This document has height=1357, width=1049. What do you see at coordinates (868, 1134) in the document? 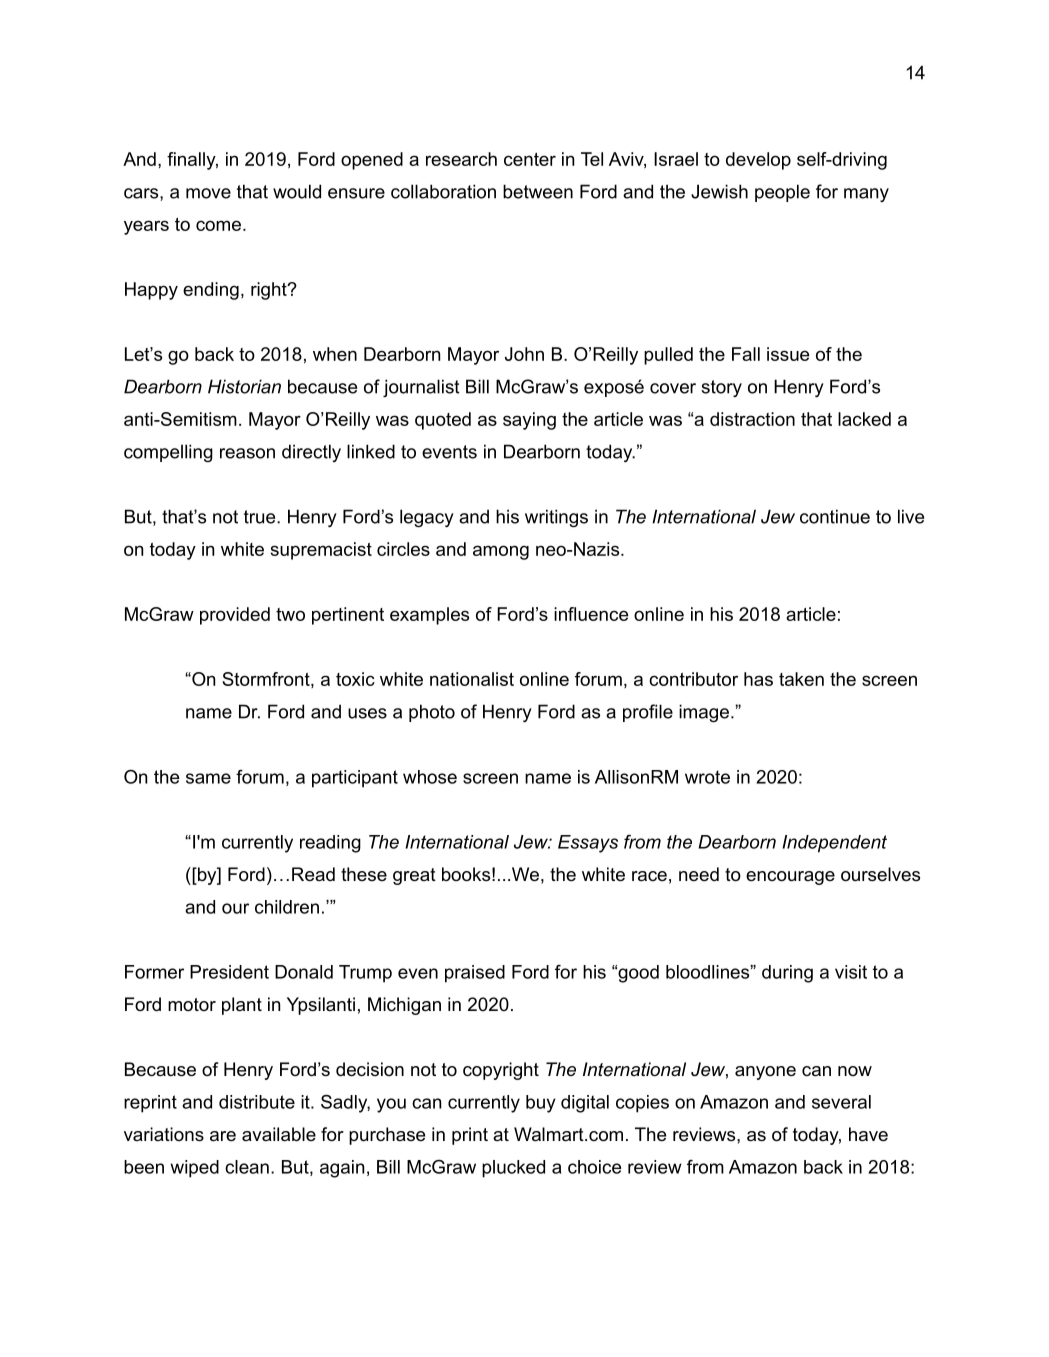
I see `have` at bounding box center [868, 1134].
